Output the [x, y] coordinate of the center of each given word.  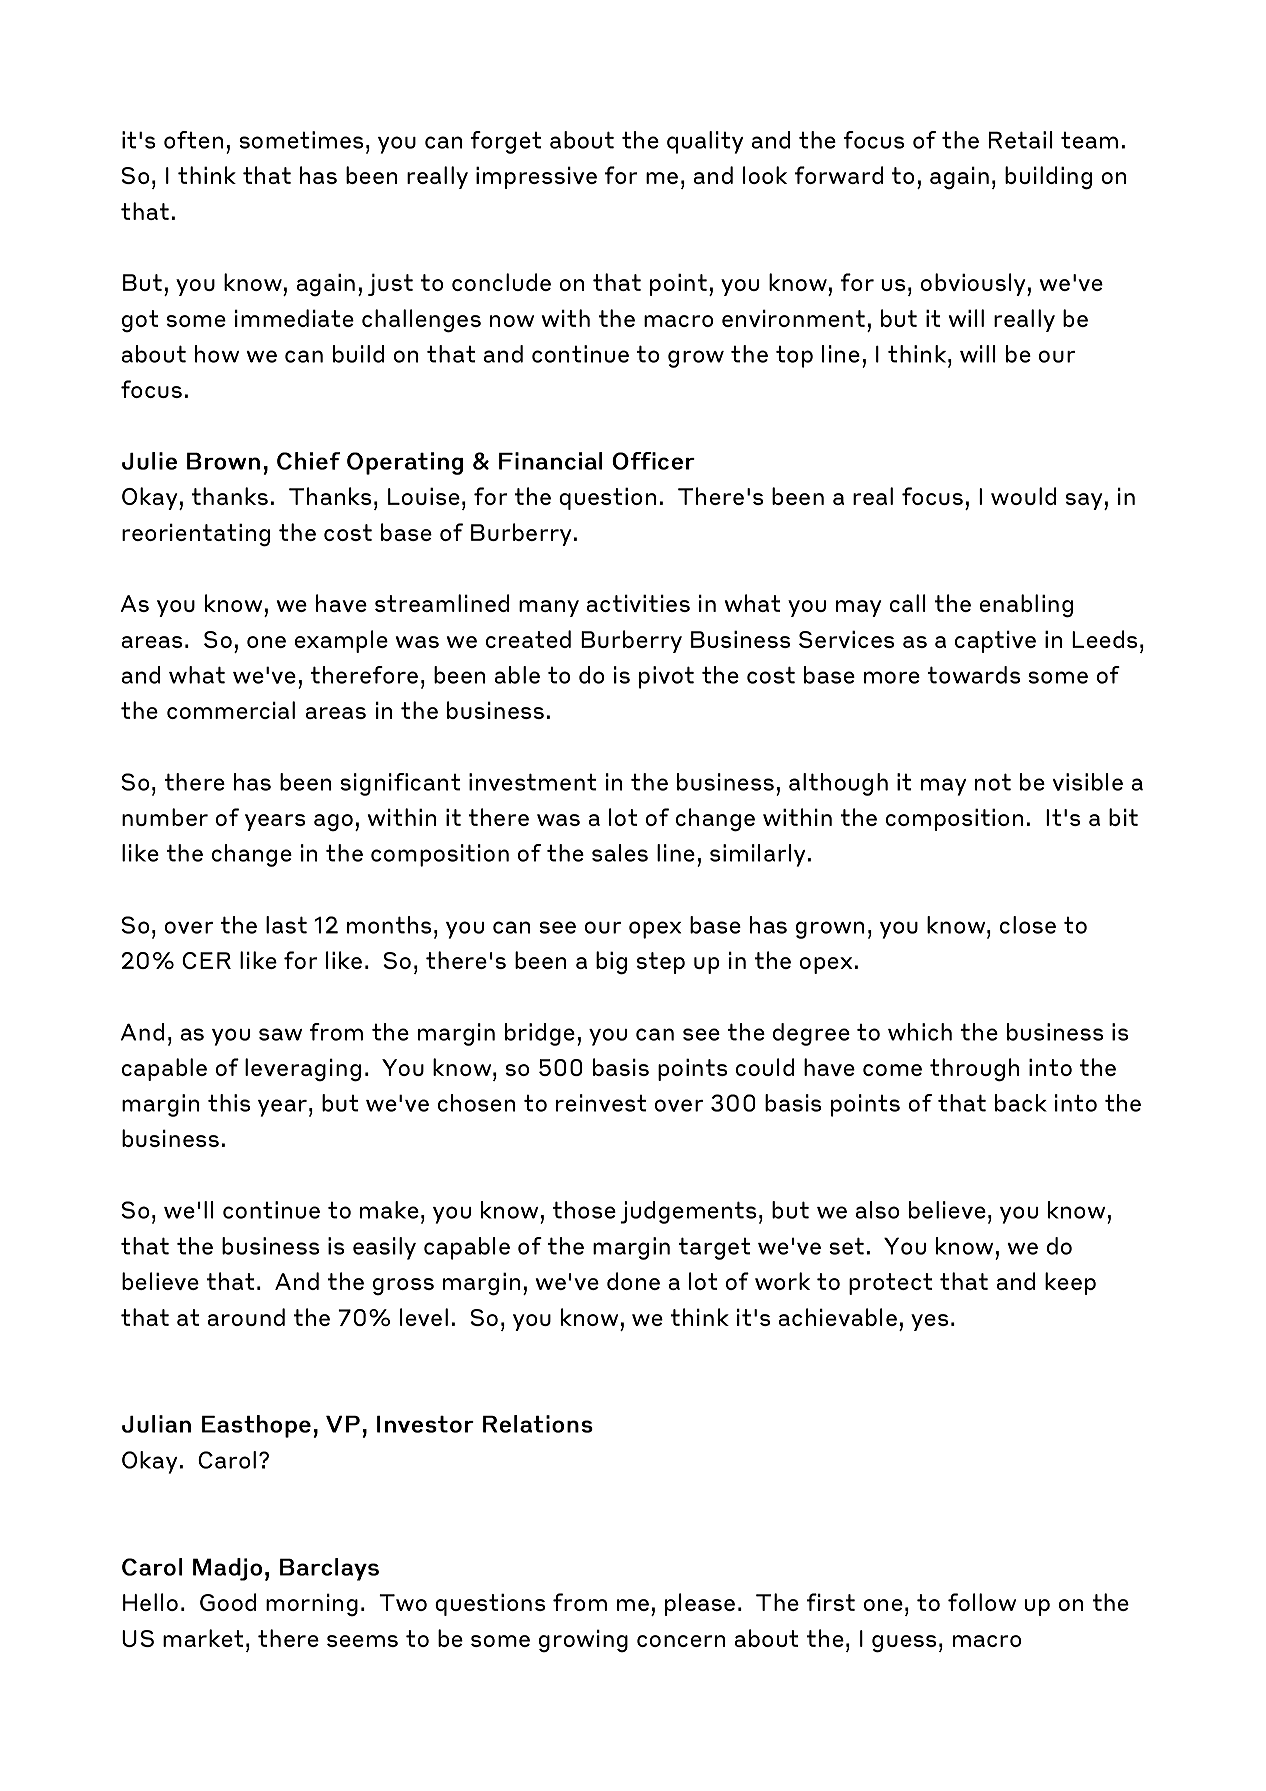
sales [620, 853]
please [700, 1604]
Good [228, 1602]
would [1023, 496]
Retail [1021, 140]
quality [705, 142]
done [633, 1281]
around [246, 1317]
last [286, 925]
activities [638, 603]
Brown [223, 461]
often [193, 140]
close [1028, 925]
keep [1070, 1283]
